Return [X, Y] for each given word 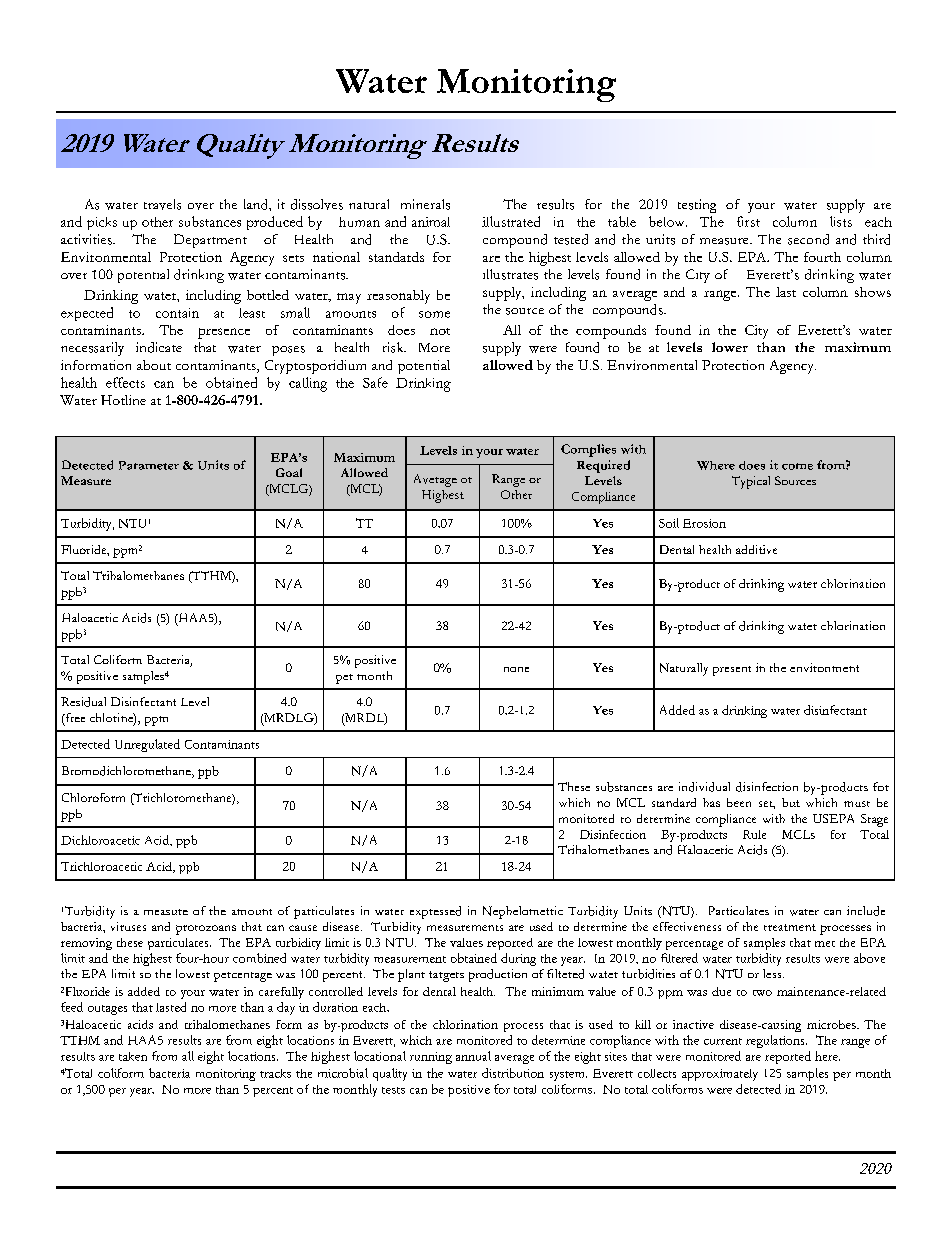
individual [704, 787]
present [732, 671]
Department [210, 241]
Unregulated [147, 745]
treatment [790, 927]
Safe [375, 382]
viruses [128, 926]
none [516, 669]
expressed [435, 912]
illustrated [511, 221]
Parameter [149, 465]
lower [730, 347]
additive [756, 549]
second [808, 239]
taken [133, 1056]
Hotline [123, 400]
